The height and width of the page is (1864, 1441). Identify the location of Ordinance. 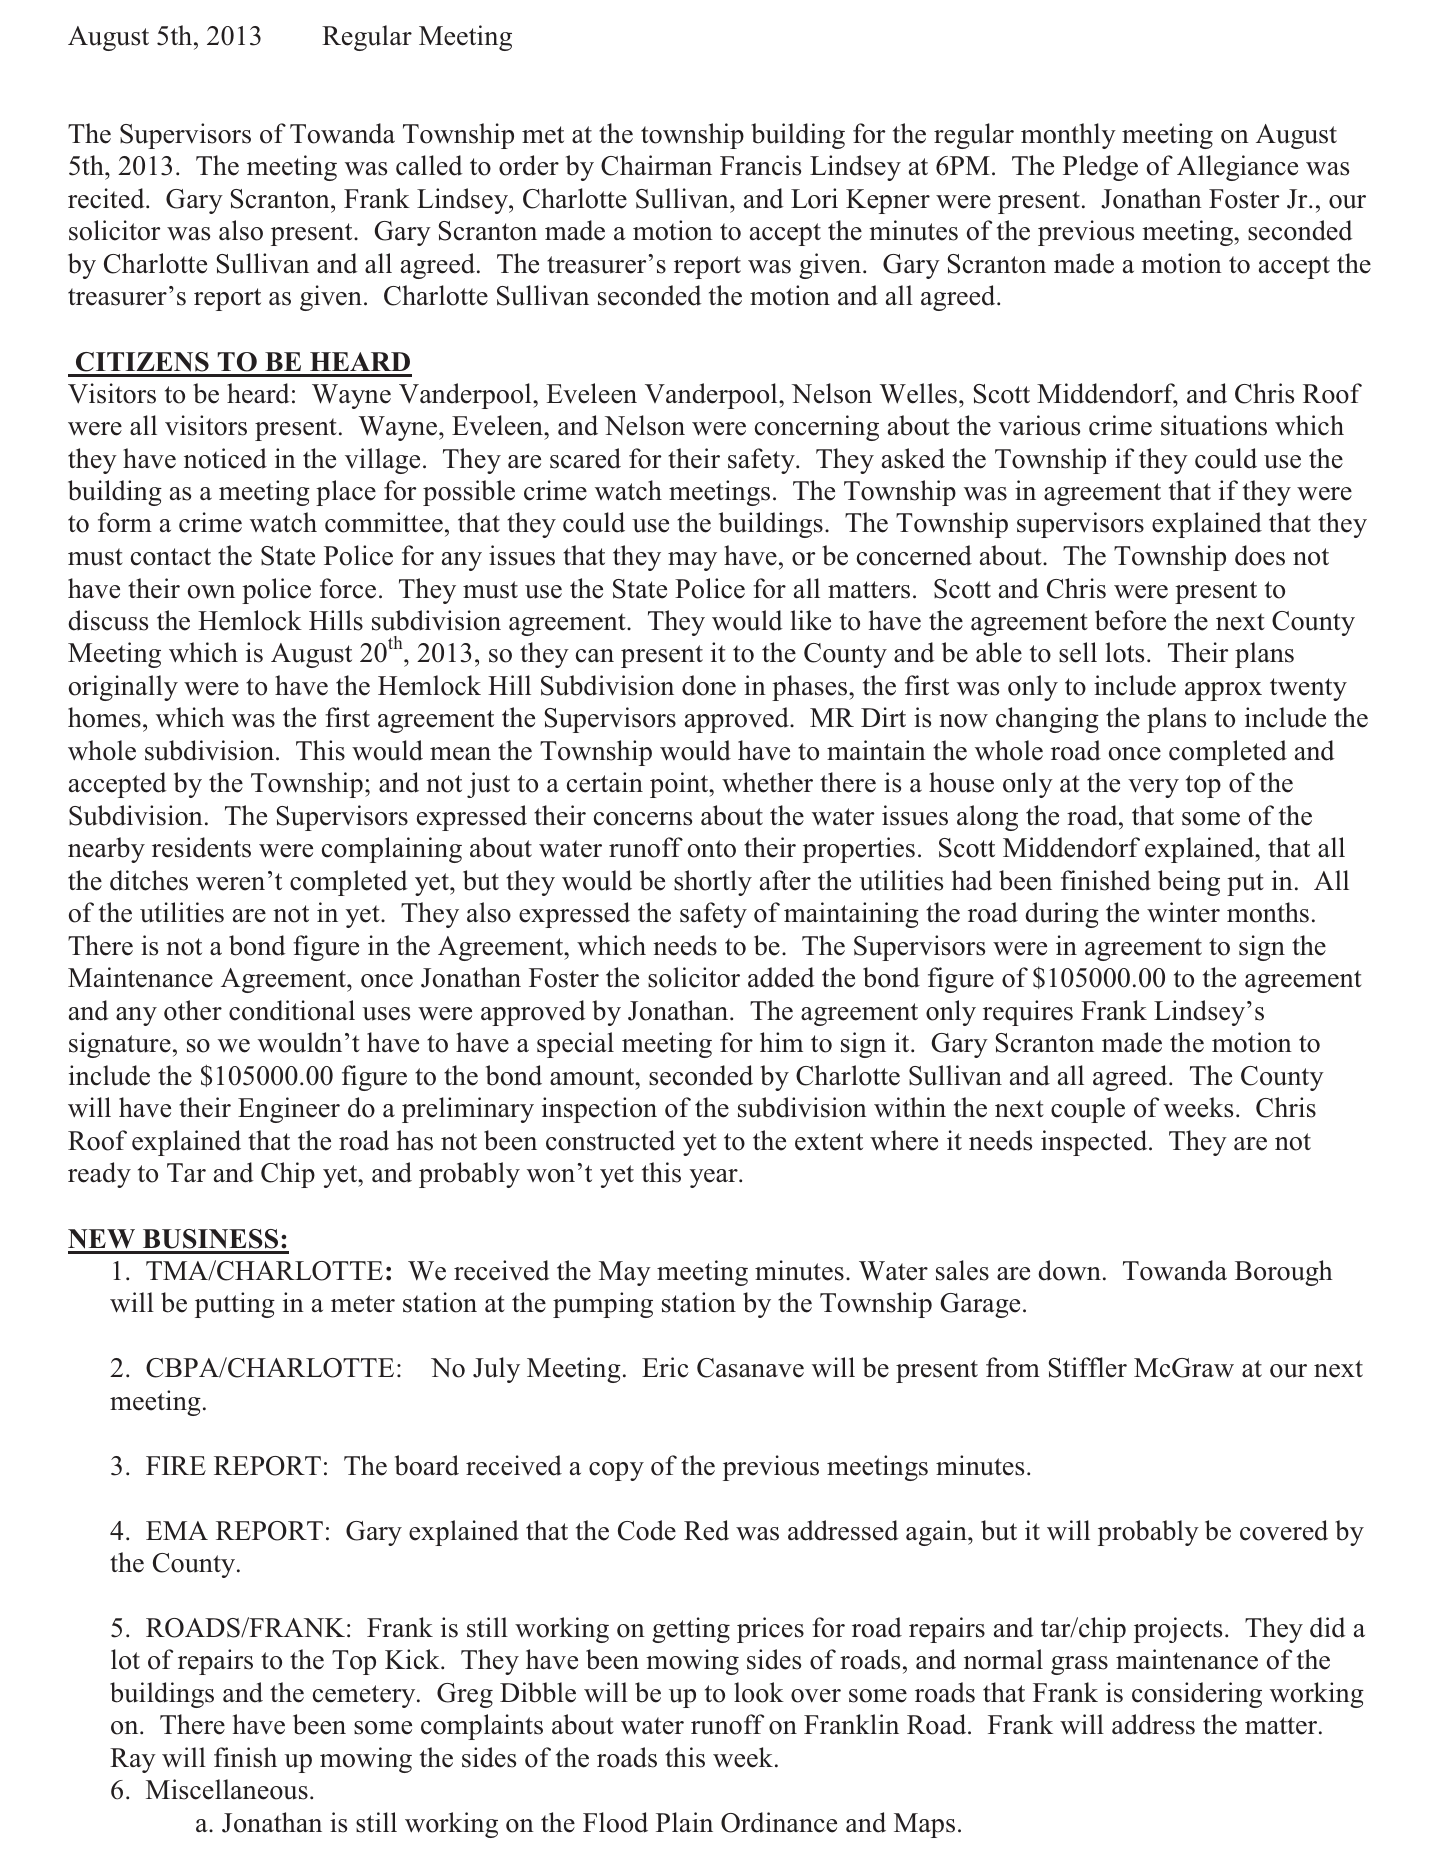
(779, 1822).
